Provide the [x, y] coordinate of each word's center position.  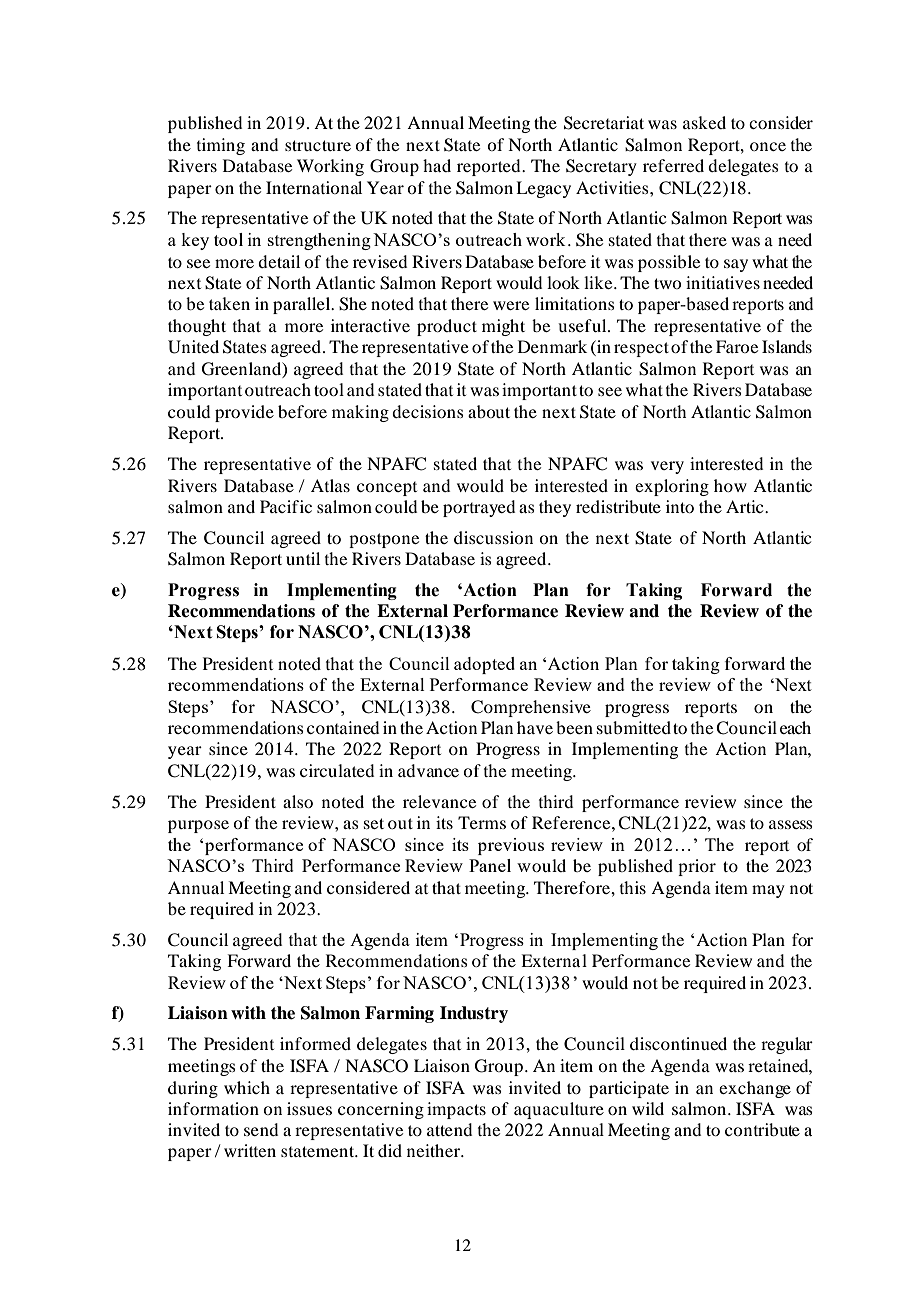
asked [704, 122]
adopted [484, 665]
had [437, 165]
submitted [634, 727]
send [261, 1129]
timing [221, 146]
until [303, 558]
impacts [456, 1110]
